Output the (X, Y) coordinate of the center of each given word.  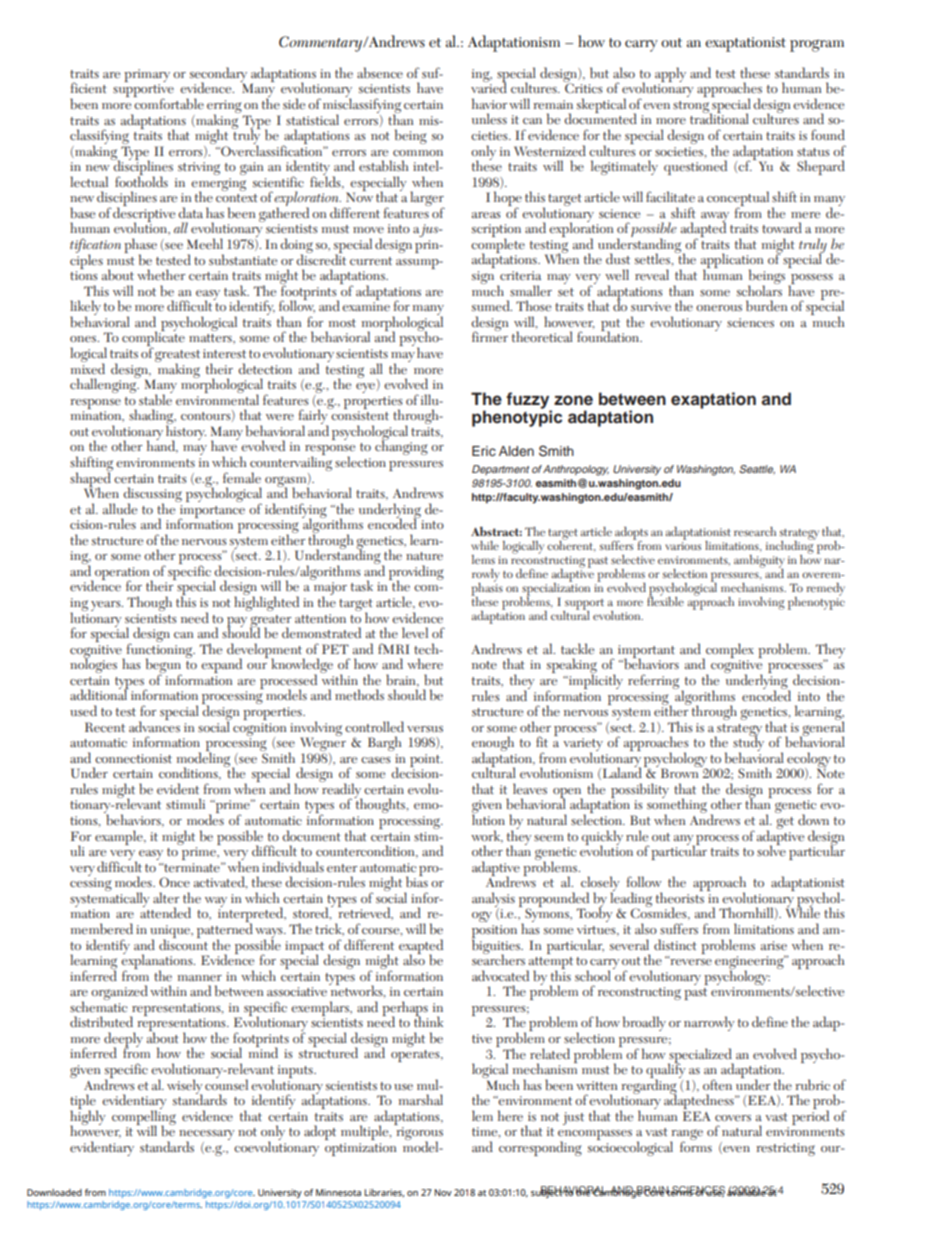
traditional (719, 118)
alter (166, 897)
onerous (719, 308)
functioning (159, 650)
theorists (679, 896)
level (415, 632)
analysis (493, 900)
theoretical (542, 336)
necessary (207, 1136)
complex (729, 651)
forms (696, 1145)
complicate (153, 339)
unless (489, 118)
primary (147, 75)
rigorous (419, 1135)
